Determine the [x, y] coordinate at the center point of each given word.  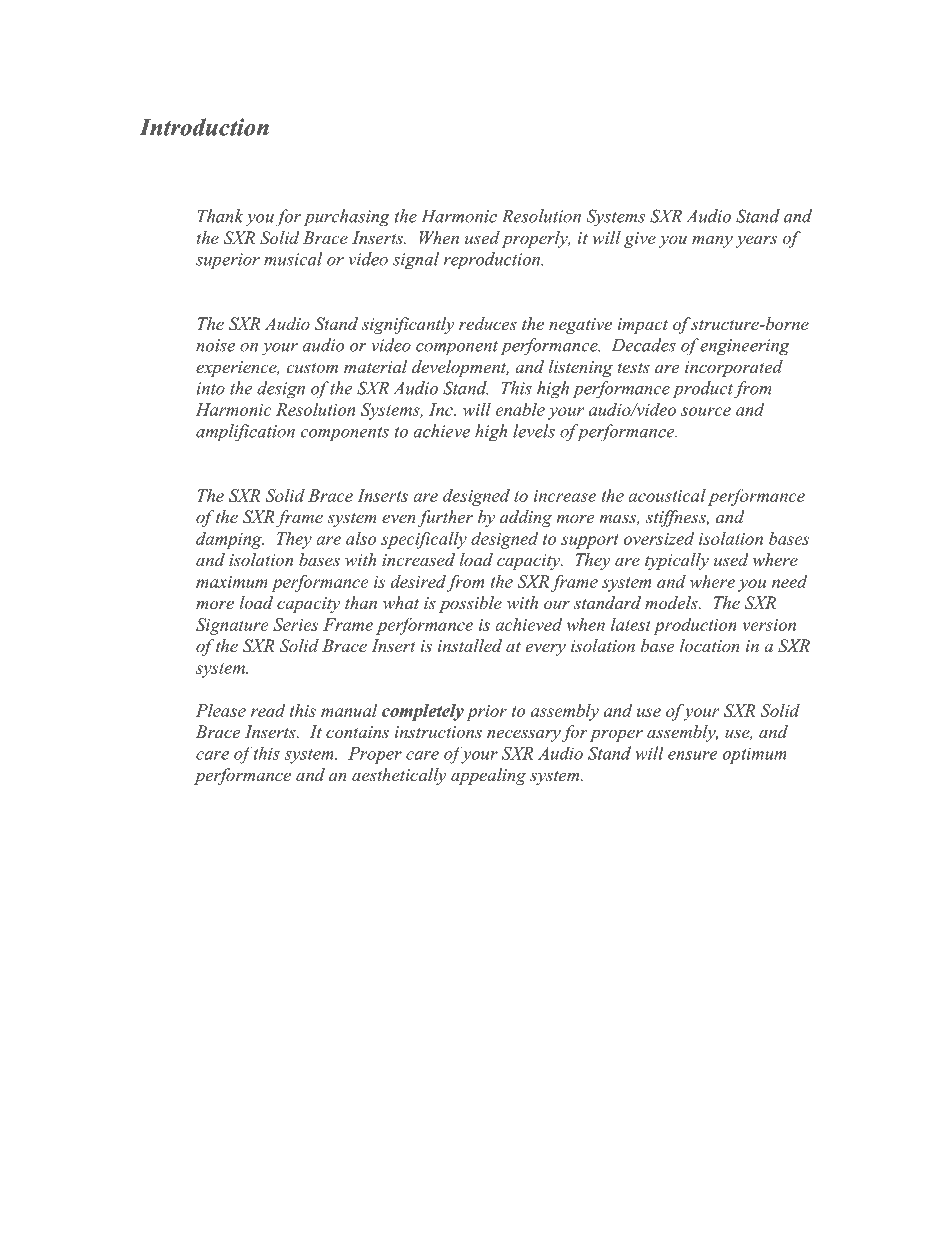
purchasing [347, 218]
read [268, 710]
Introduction [204, 127]
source [706, 411]
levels [534, 431]
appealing [488, 776]
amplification [245, 433]
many [712, 241]
